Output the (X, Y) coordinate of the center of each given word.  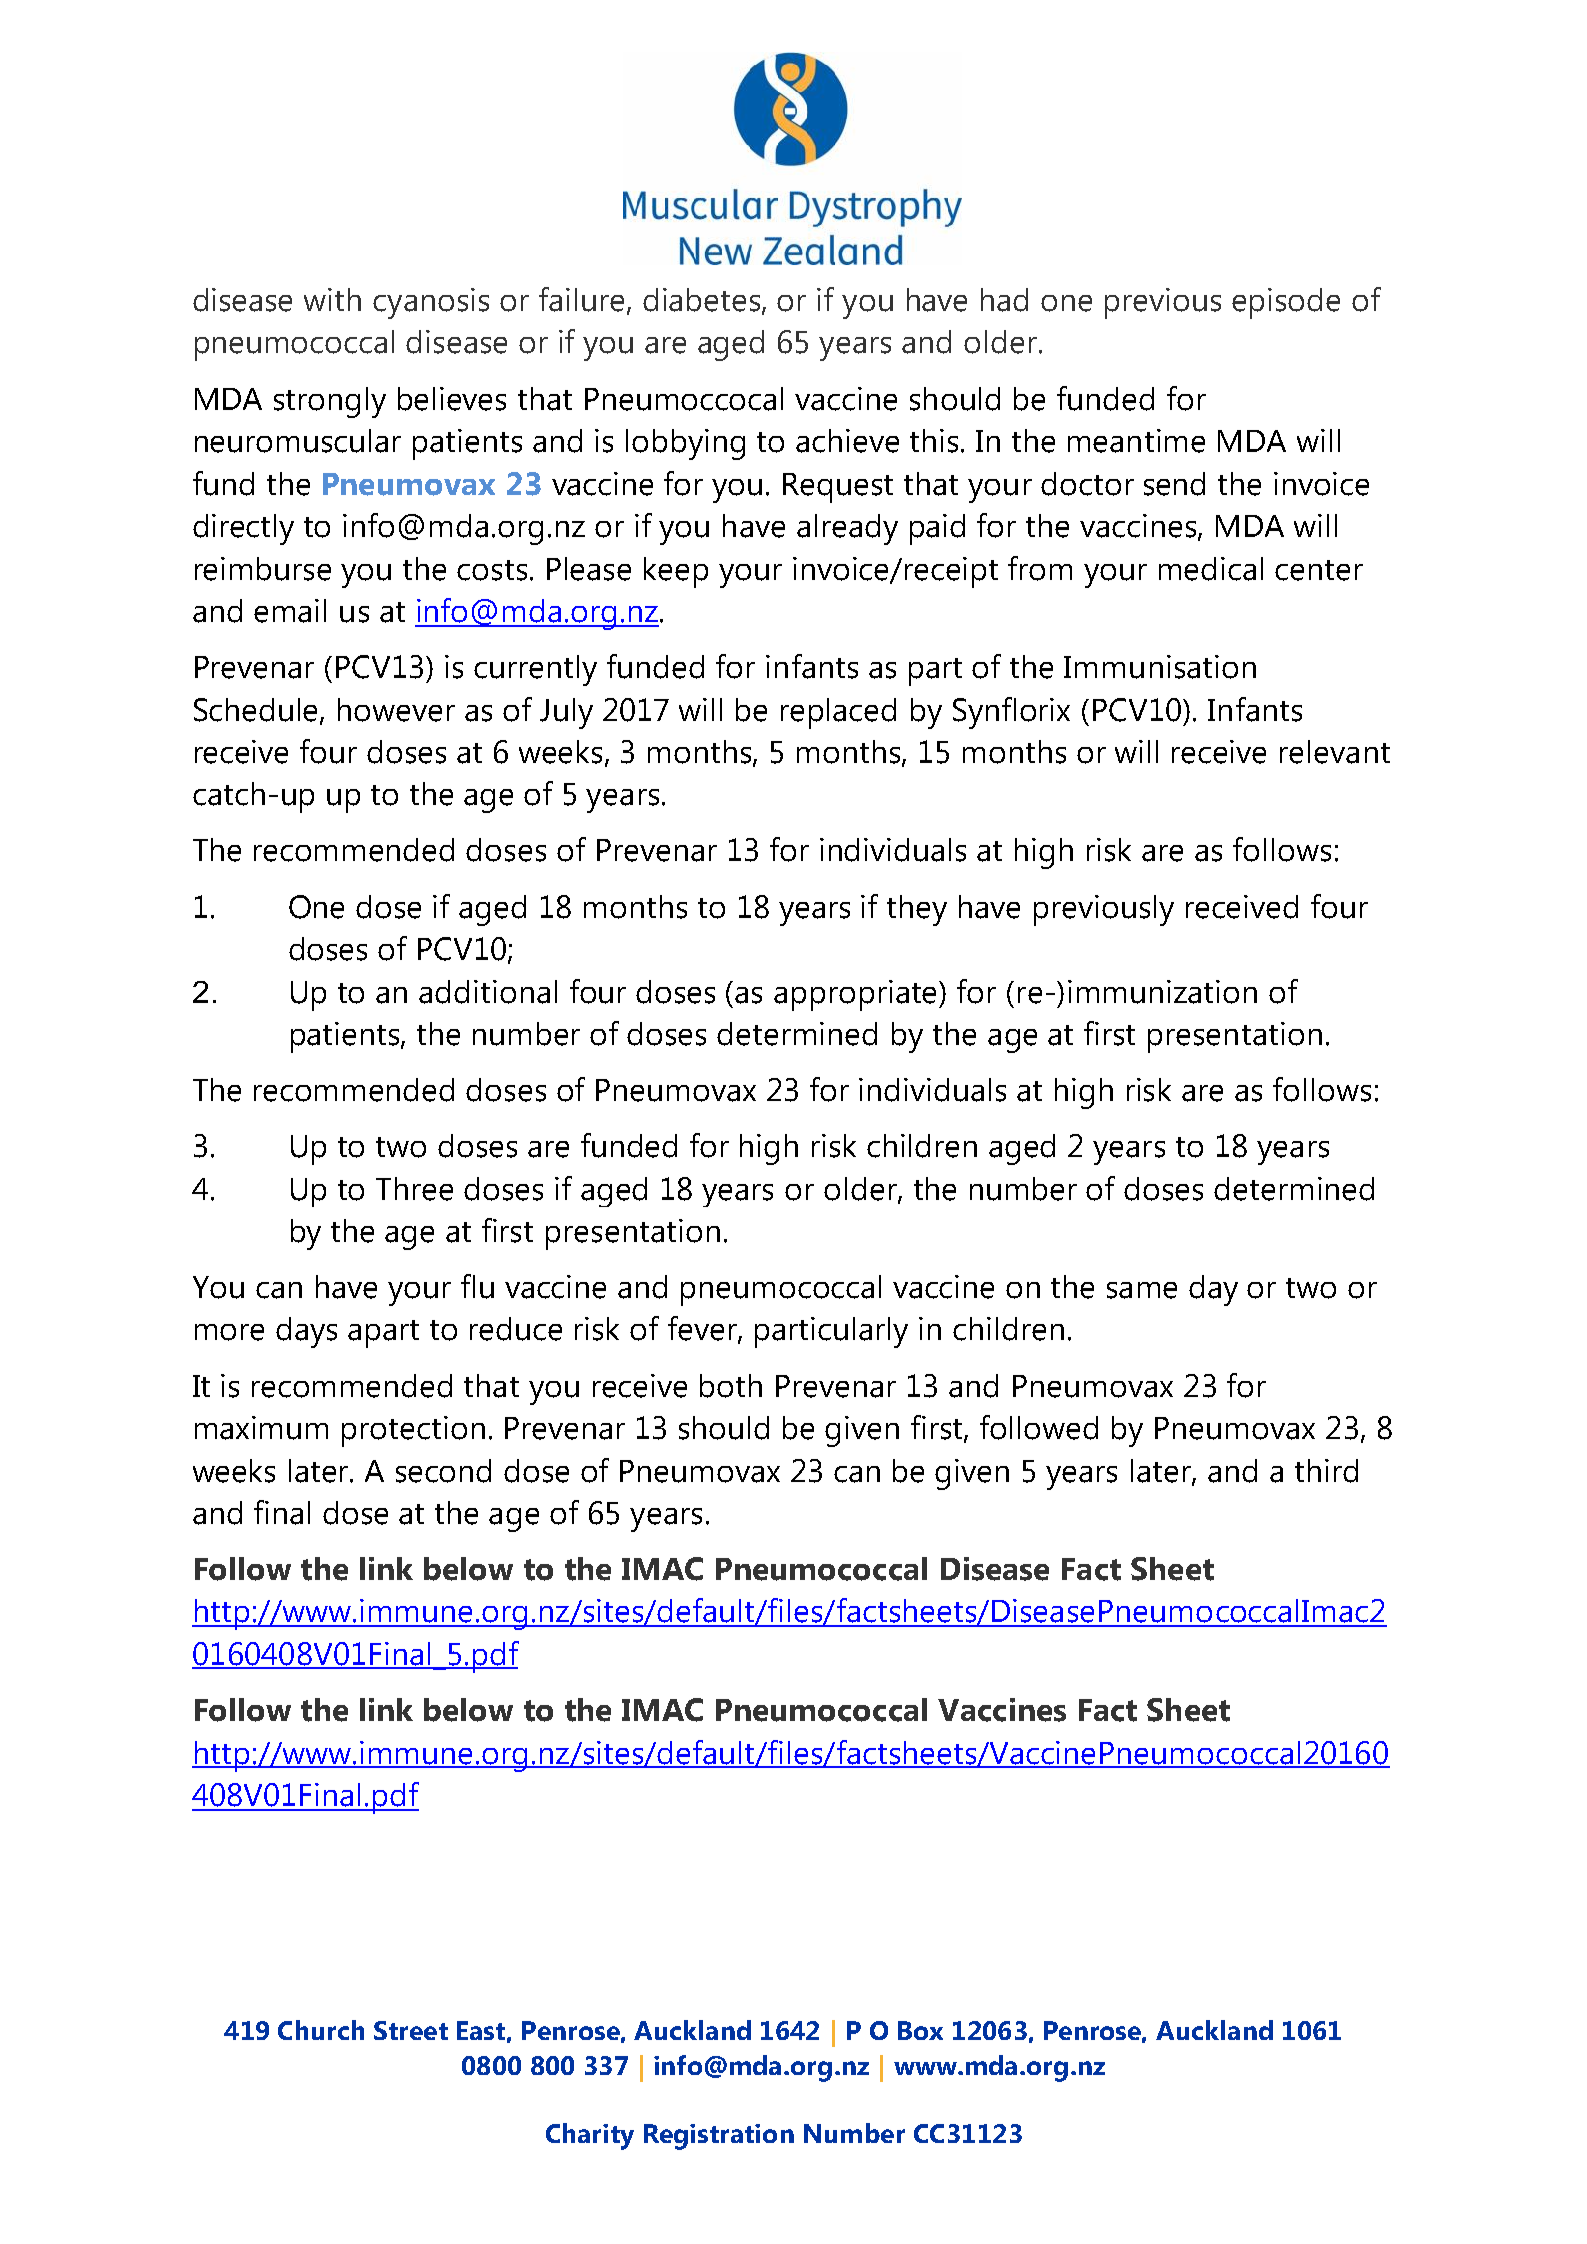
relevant (1335, 752)
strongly (330, 402)
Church (321, 2030)
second (443, 1471)
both (731, 1386)
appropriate (857, 995)
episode (1286, 303)
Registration (719, 2137)
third (1326, 1471)
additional (488, 992)
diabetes (701, 300)
